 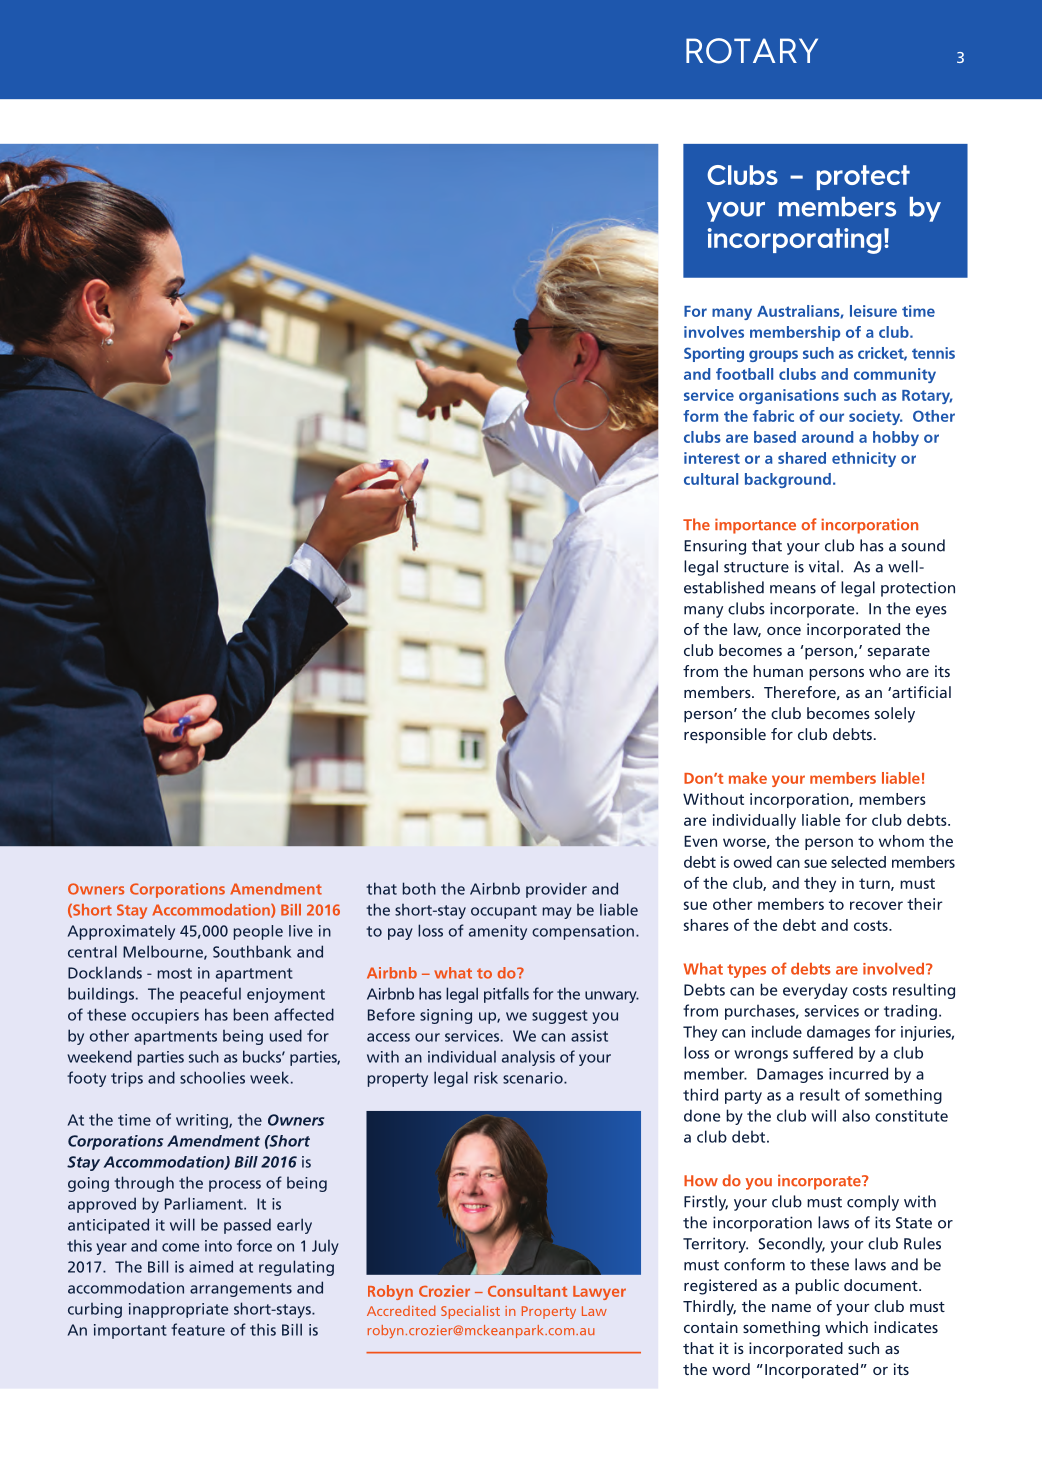 I want to click on provider, so click(x=556, y=890).
